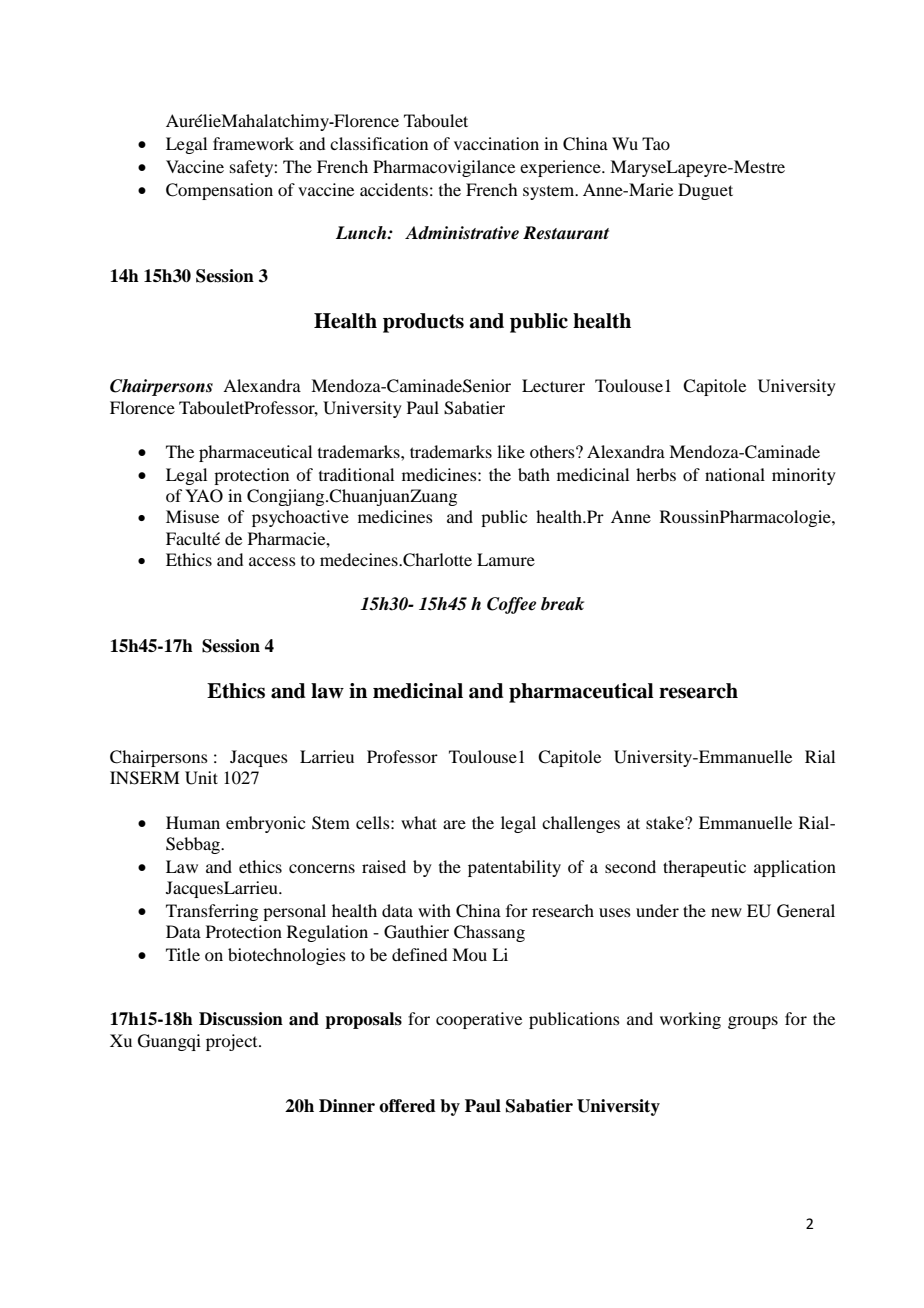  Describe the element at coordinates (496, 143) in the screenshot. I see `vaccination` at that location.
